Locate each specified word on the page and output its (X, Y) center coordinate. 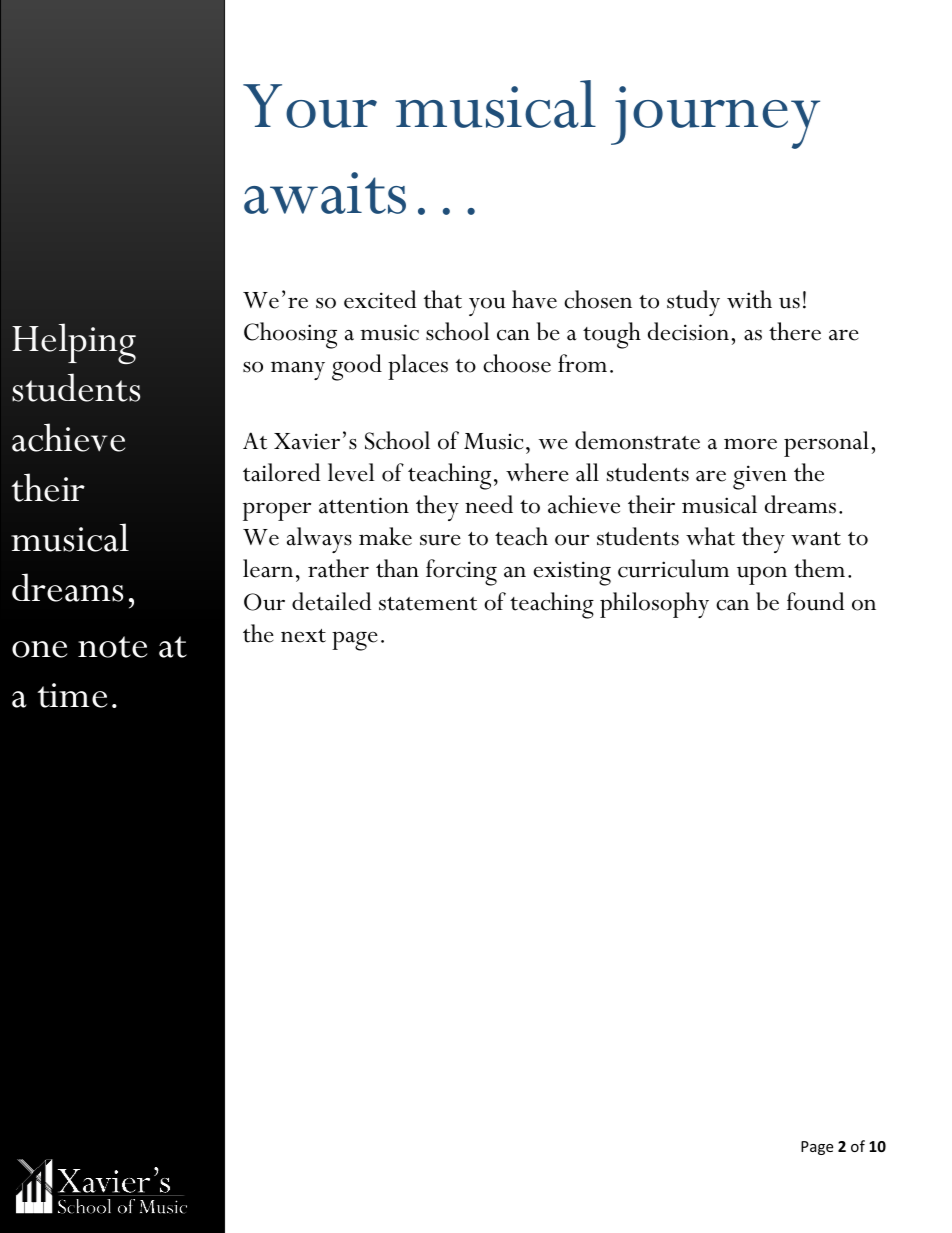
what (710, 536)
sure (440, 540)
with (749, 299)
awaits (325, 193)
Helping (74, 343)
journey (715, 117)
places (418, 367)
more (750, 444)
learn (268, 568)
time (72, 695)
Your (310, 106)
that (443, 299)
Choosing (290, 335)
